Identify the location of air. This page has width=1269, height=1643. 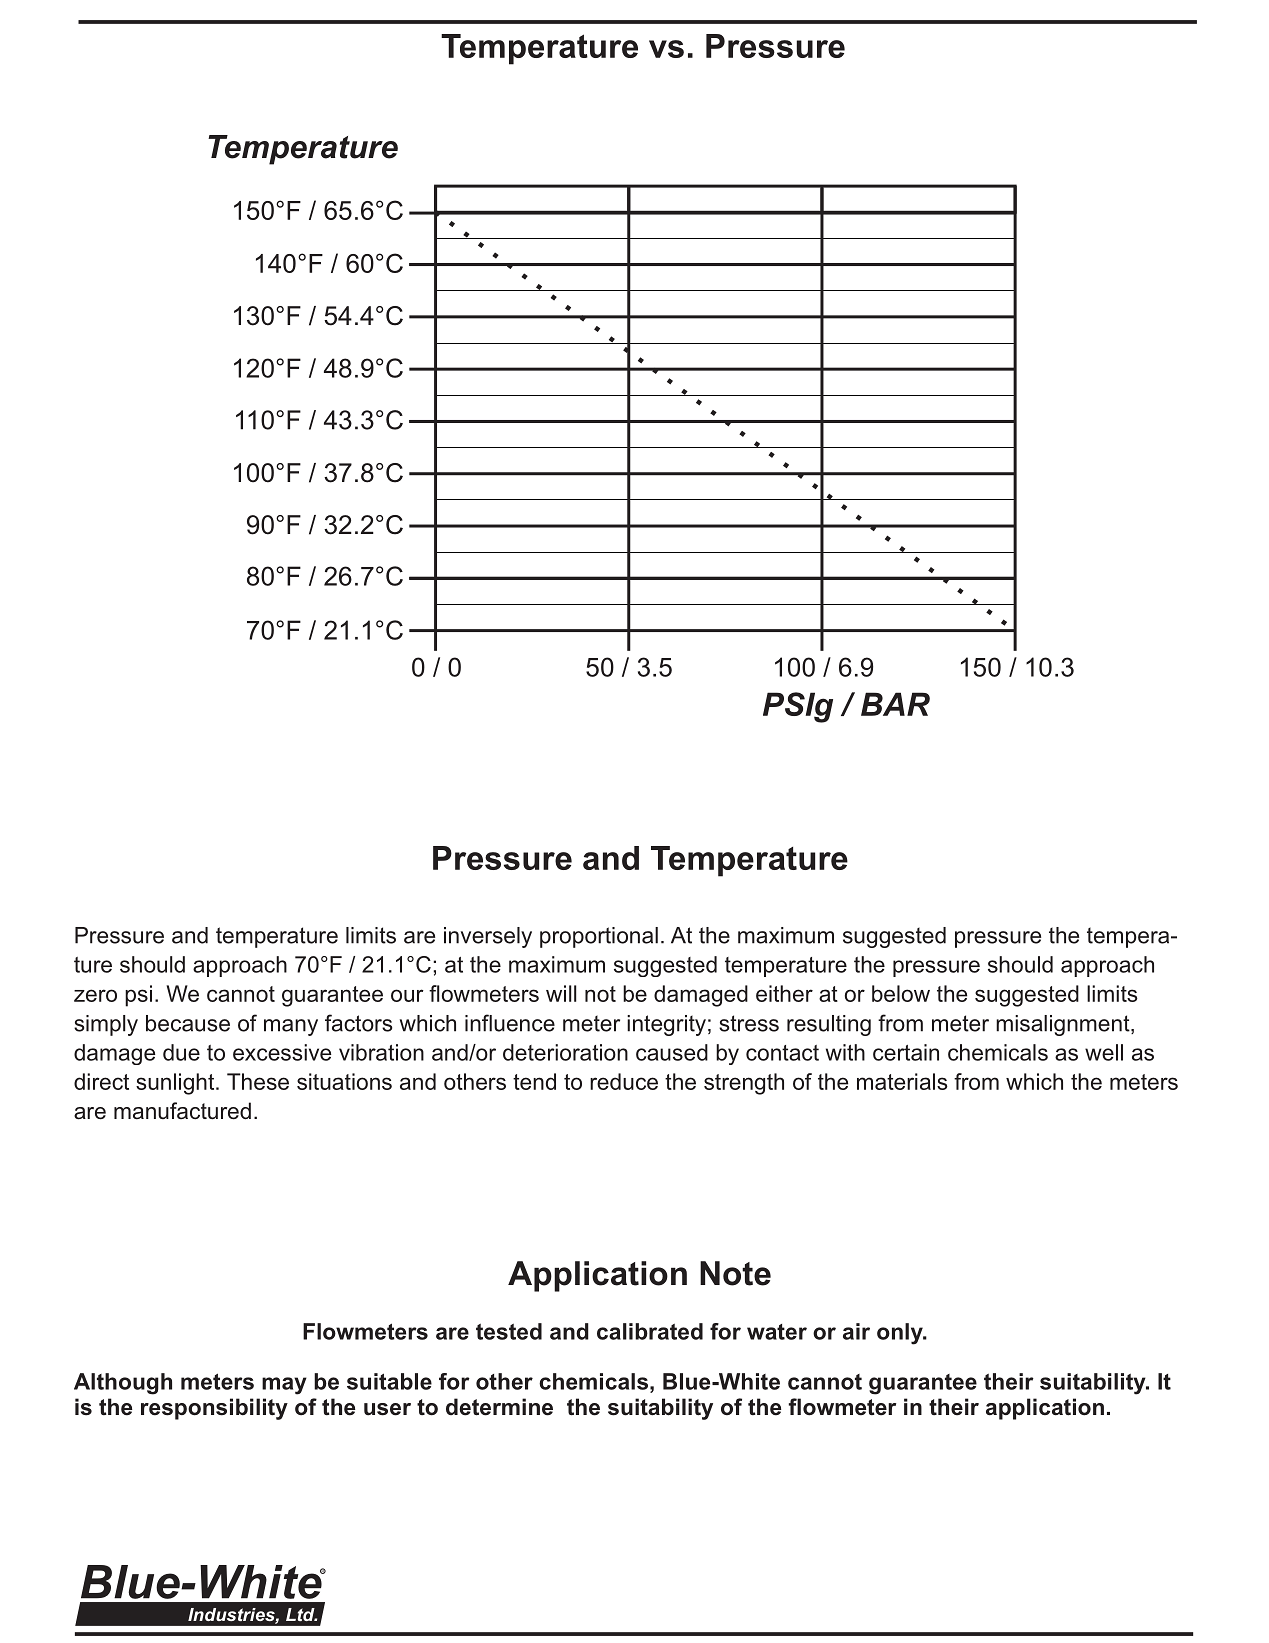
(856, 1331).
